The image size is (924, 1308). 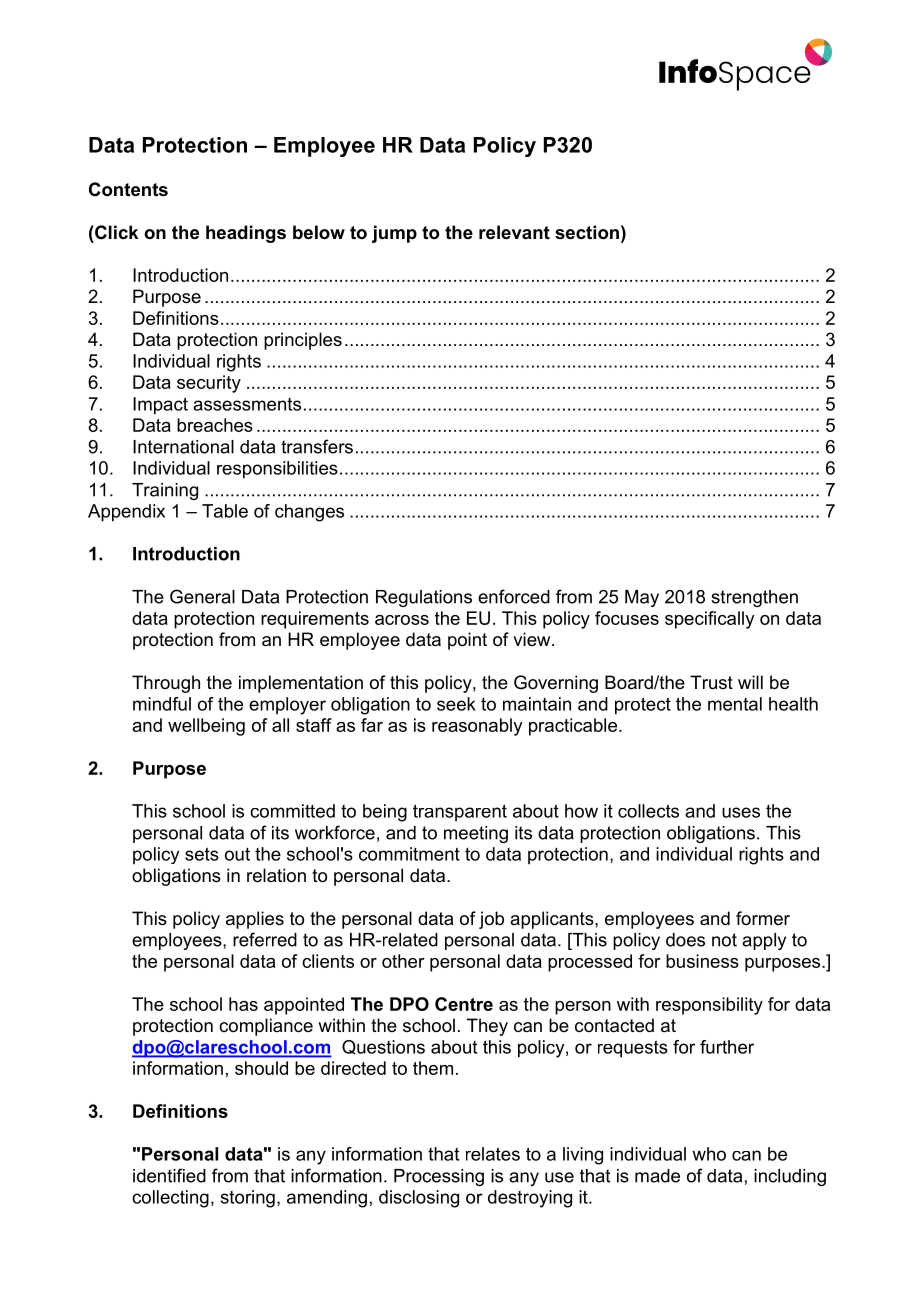 What do you see at coordinates (246, 234) in the image?
I see `headings` at bounding box center [246, 234].
